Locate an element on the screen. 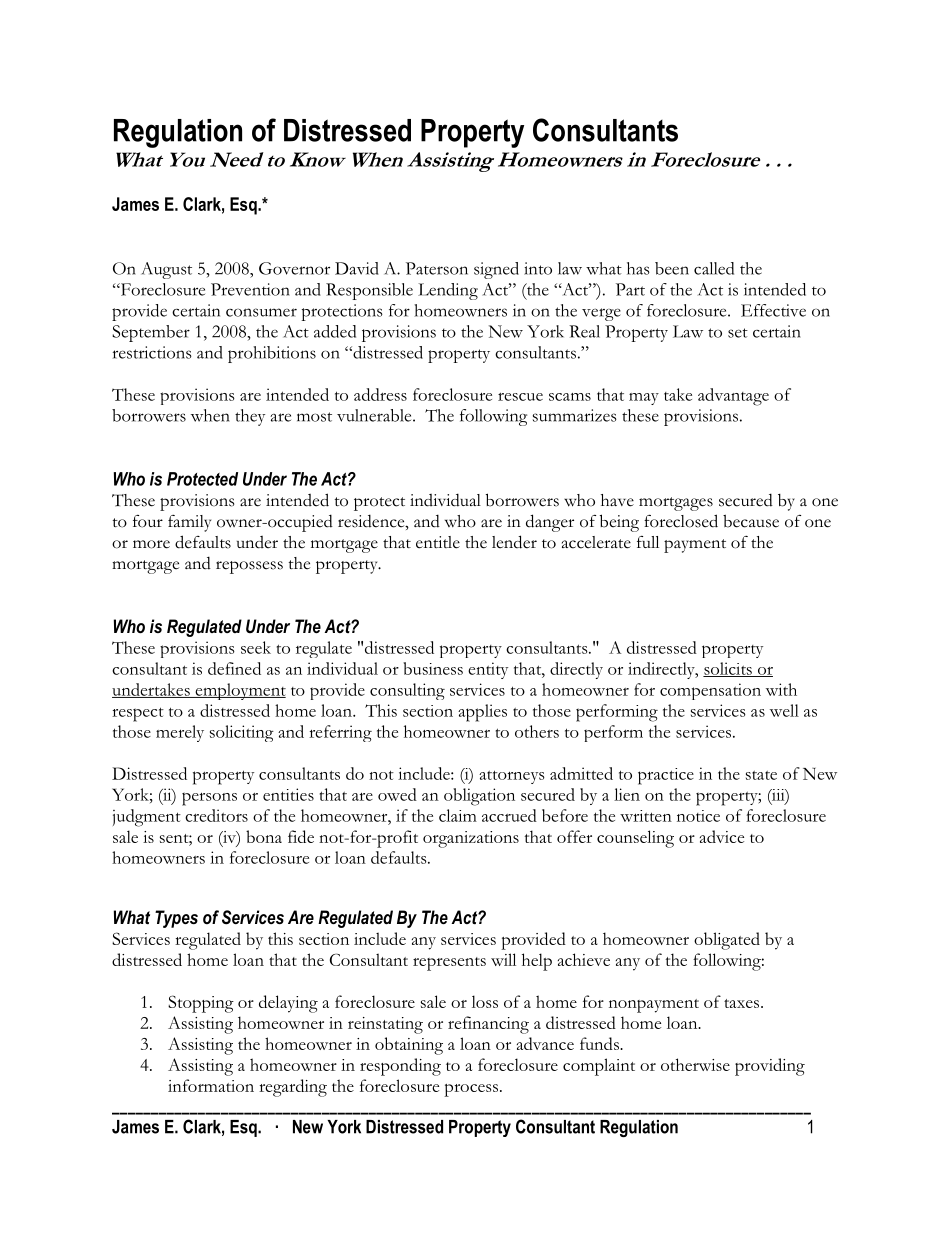 The height and width of the screenshot is (1233, 952). Lending is located at coordinates (448, 291).
